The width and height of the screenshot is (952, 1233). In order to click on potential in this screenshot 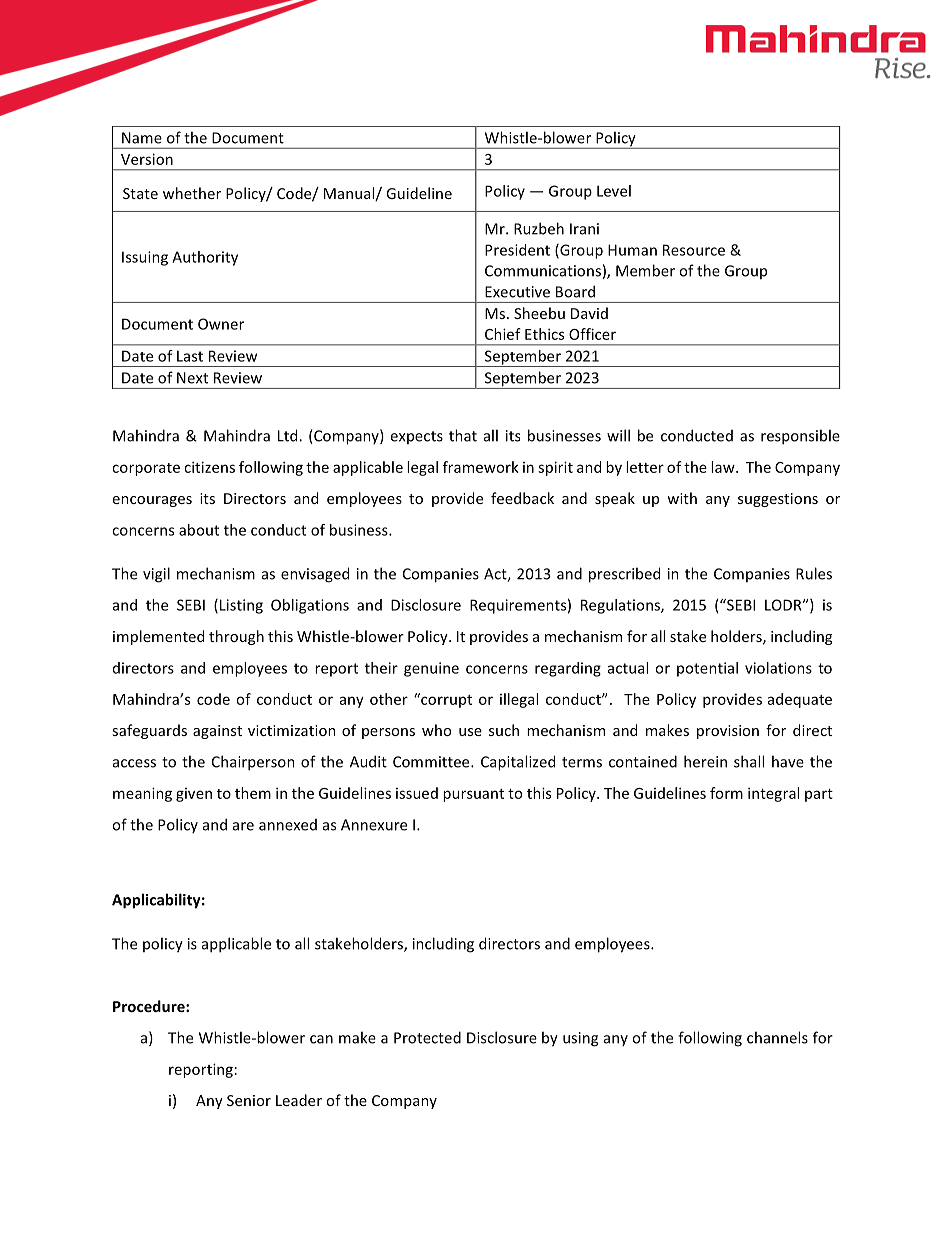, I will do `click(707, 669)`.
